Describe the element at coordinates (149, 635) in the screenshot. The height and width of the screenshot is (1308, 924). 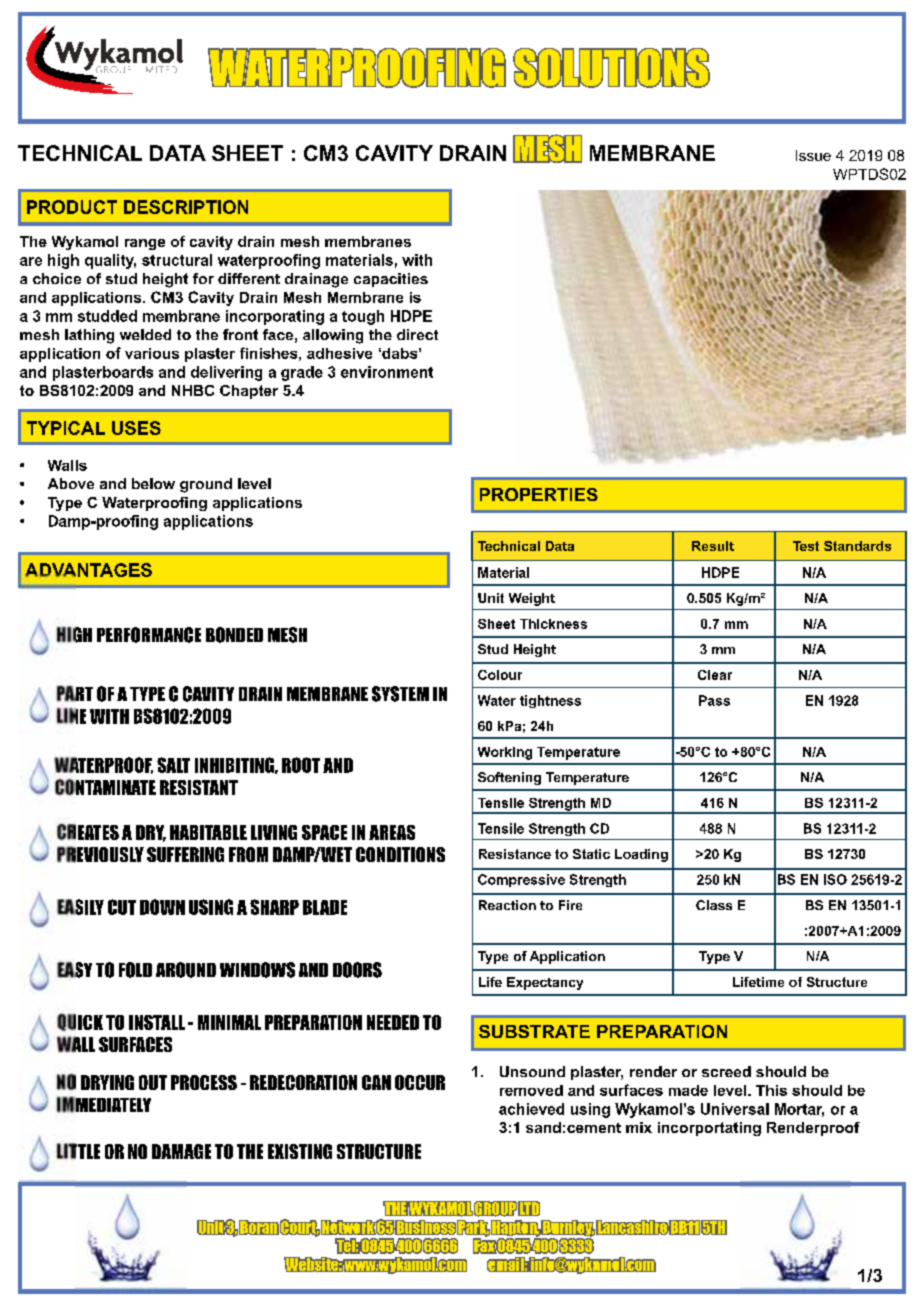
I see `PERFORMANCE` at that location.
